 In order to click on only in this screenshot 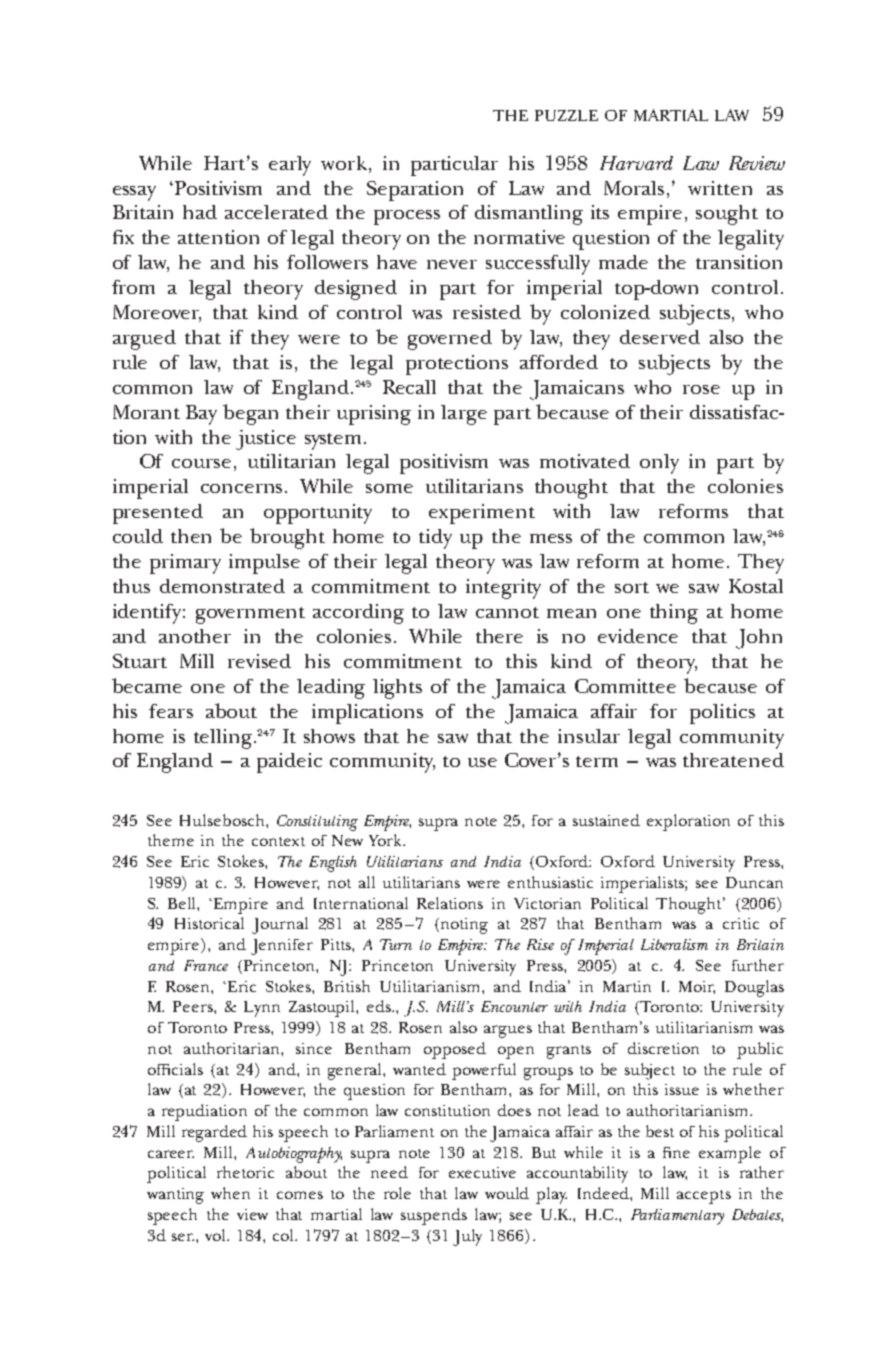, I will do `click(659, 464)`.
